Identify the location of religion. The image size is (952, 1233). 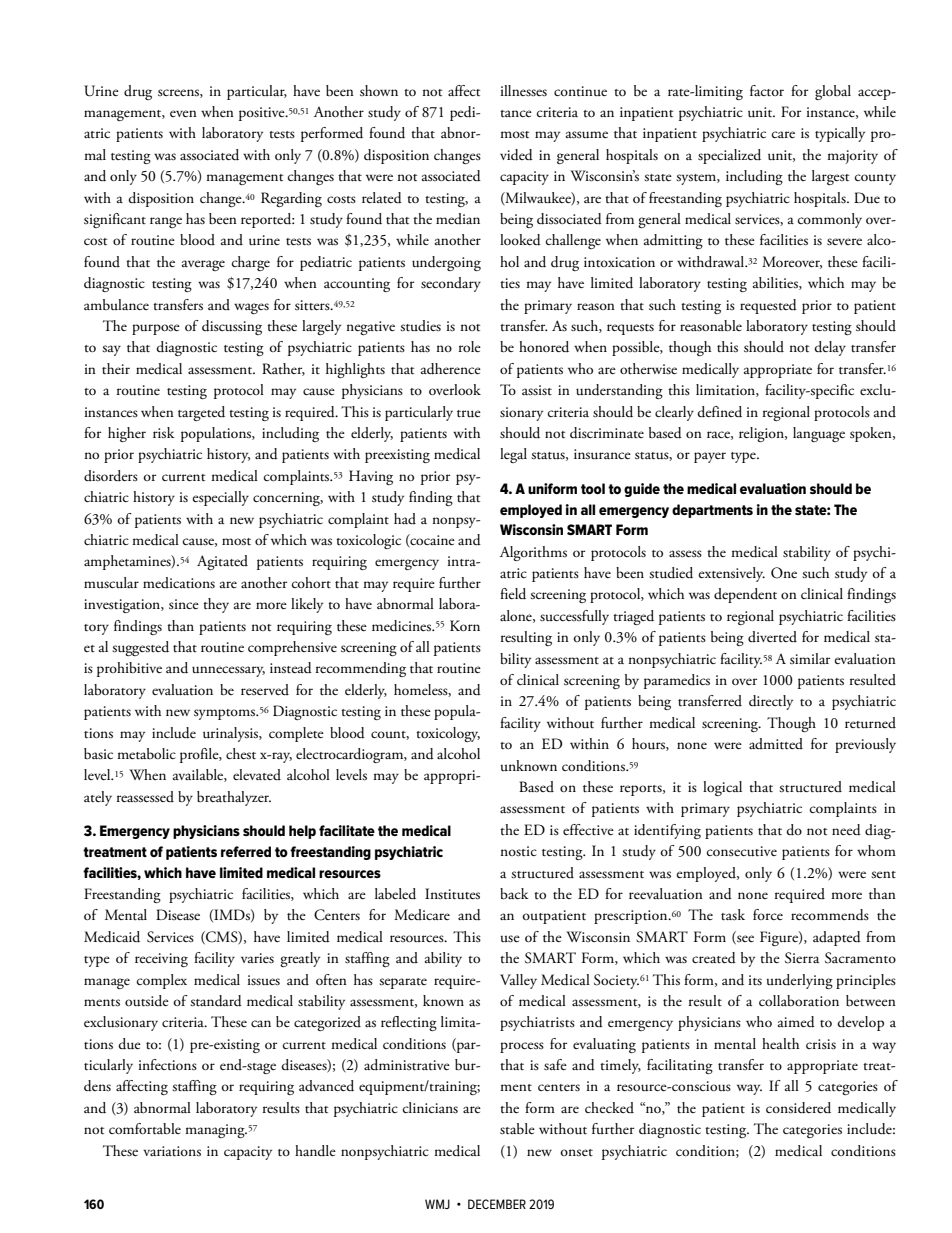
(763, 434).
